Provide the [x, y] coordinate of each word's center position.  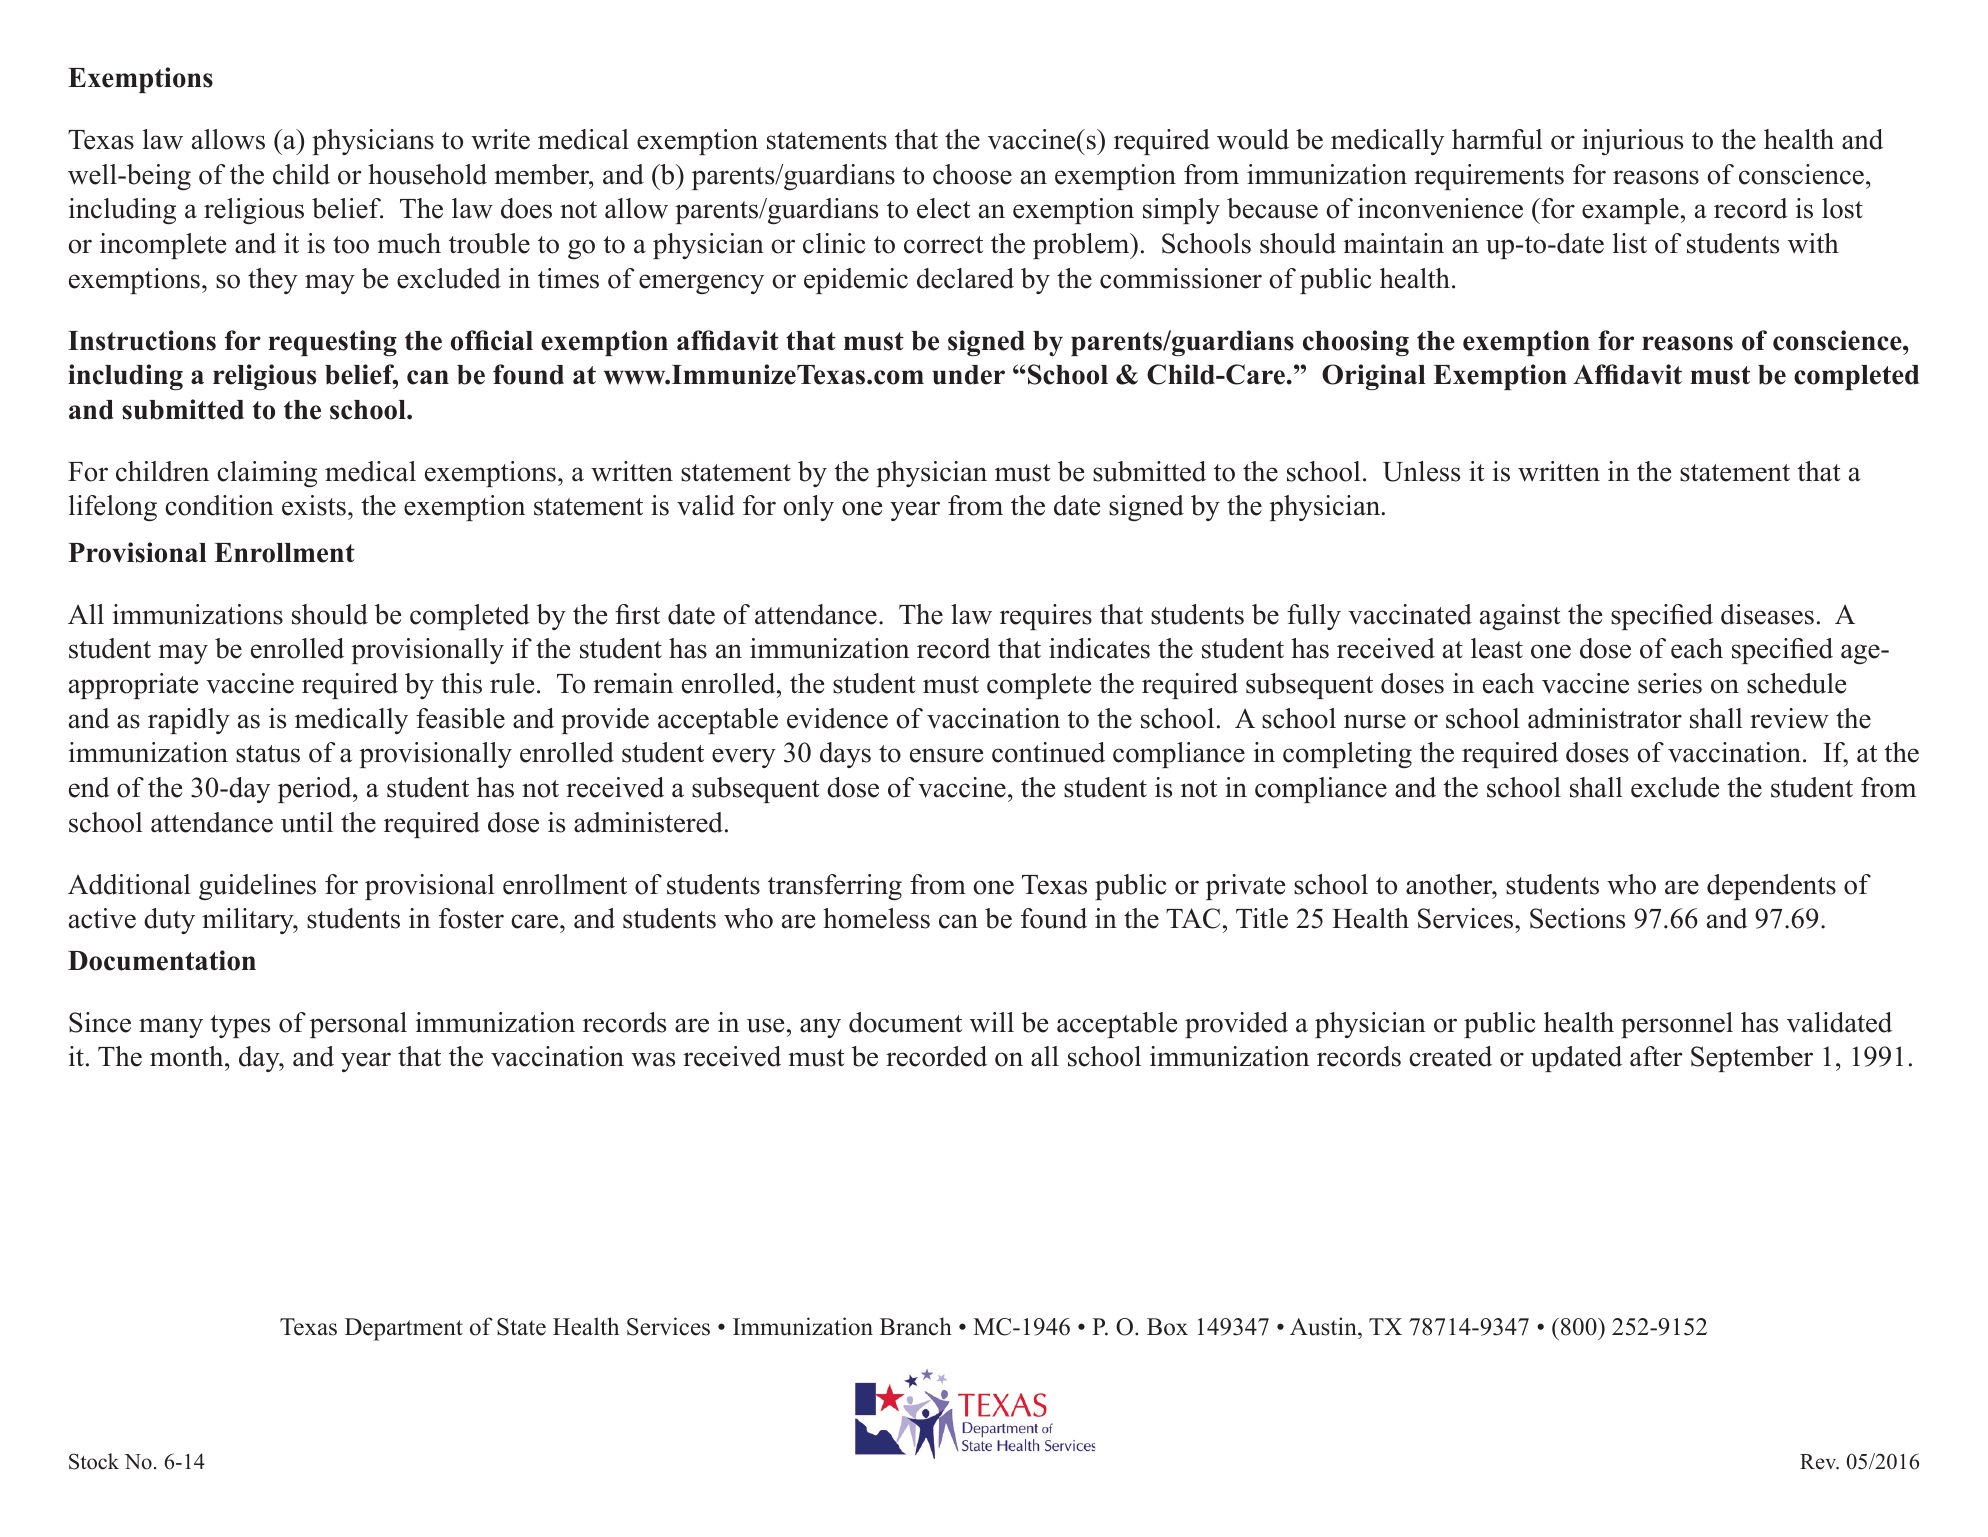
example [1630, 211]
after [1656, 1056]
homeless [876, 918]
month [188, 1056]
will [992, 1022]
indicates [1099, 648]
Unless [1421, 471]
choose [972, 174]
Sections [1577, 918]
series [1670, 683]
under [968, 375]
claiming [267, 474]
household [427, 174]
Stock [94, 1461]
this [461, 683]
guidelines [257, 887]
